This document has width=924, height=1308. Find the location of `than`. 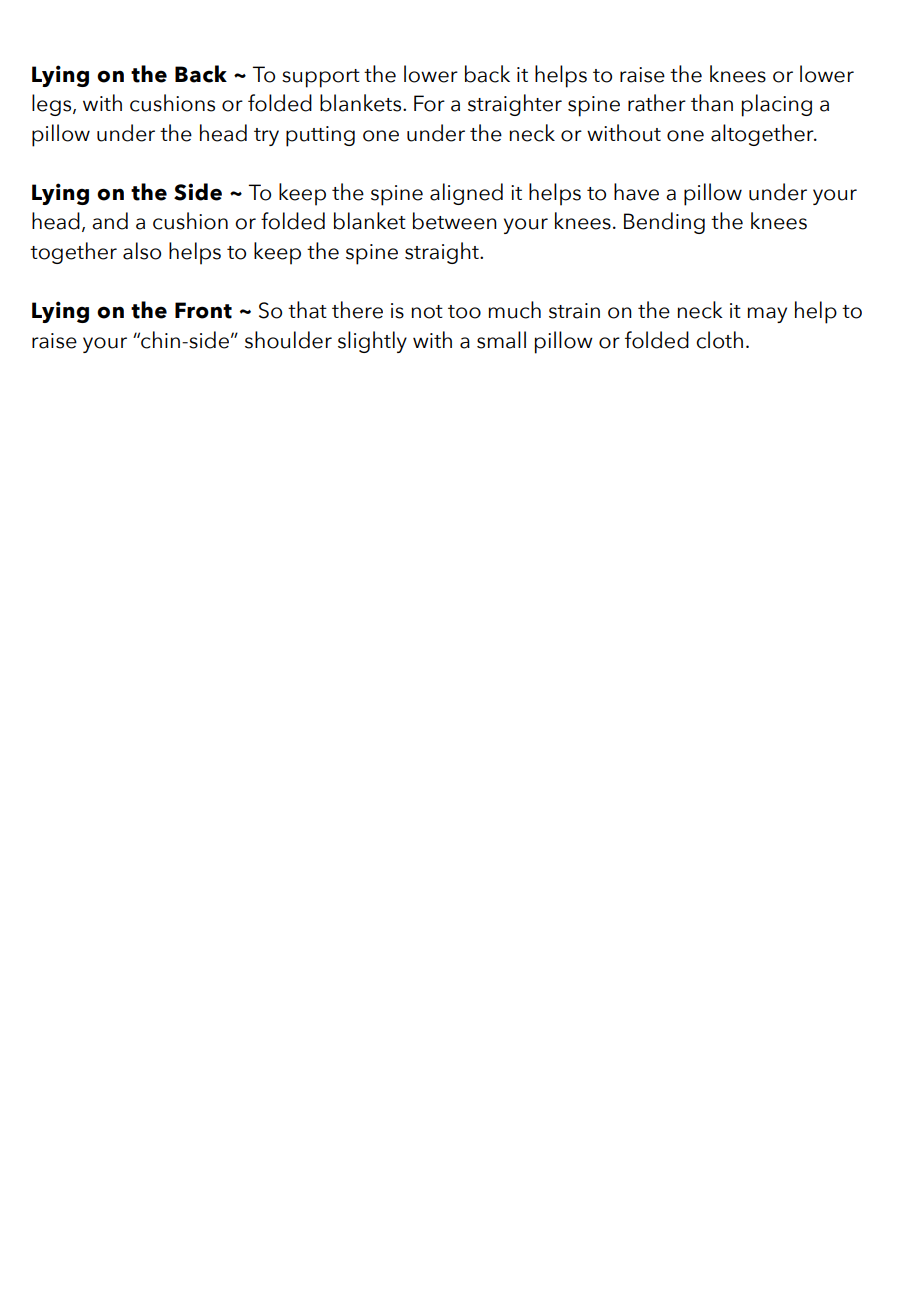

than is located at coordinates (712, 103).
